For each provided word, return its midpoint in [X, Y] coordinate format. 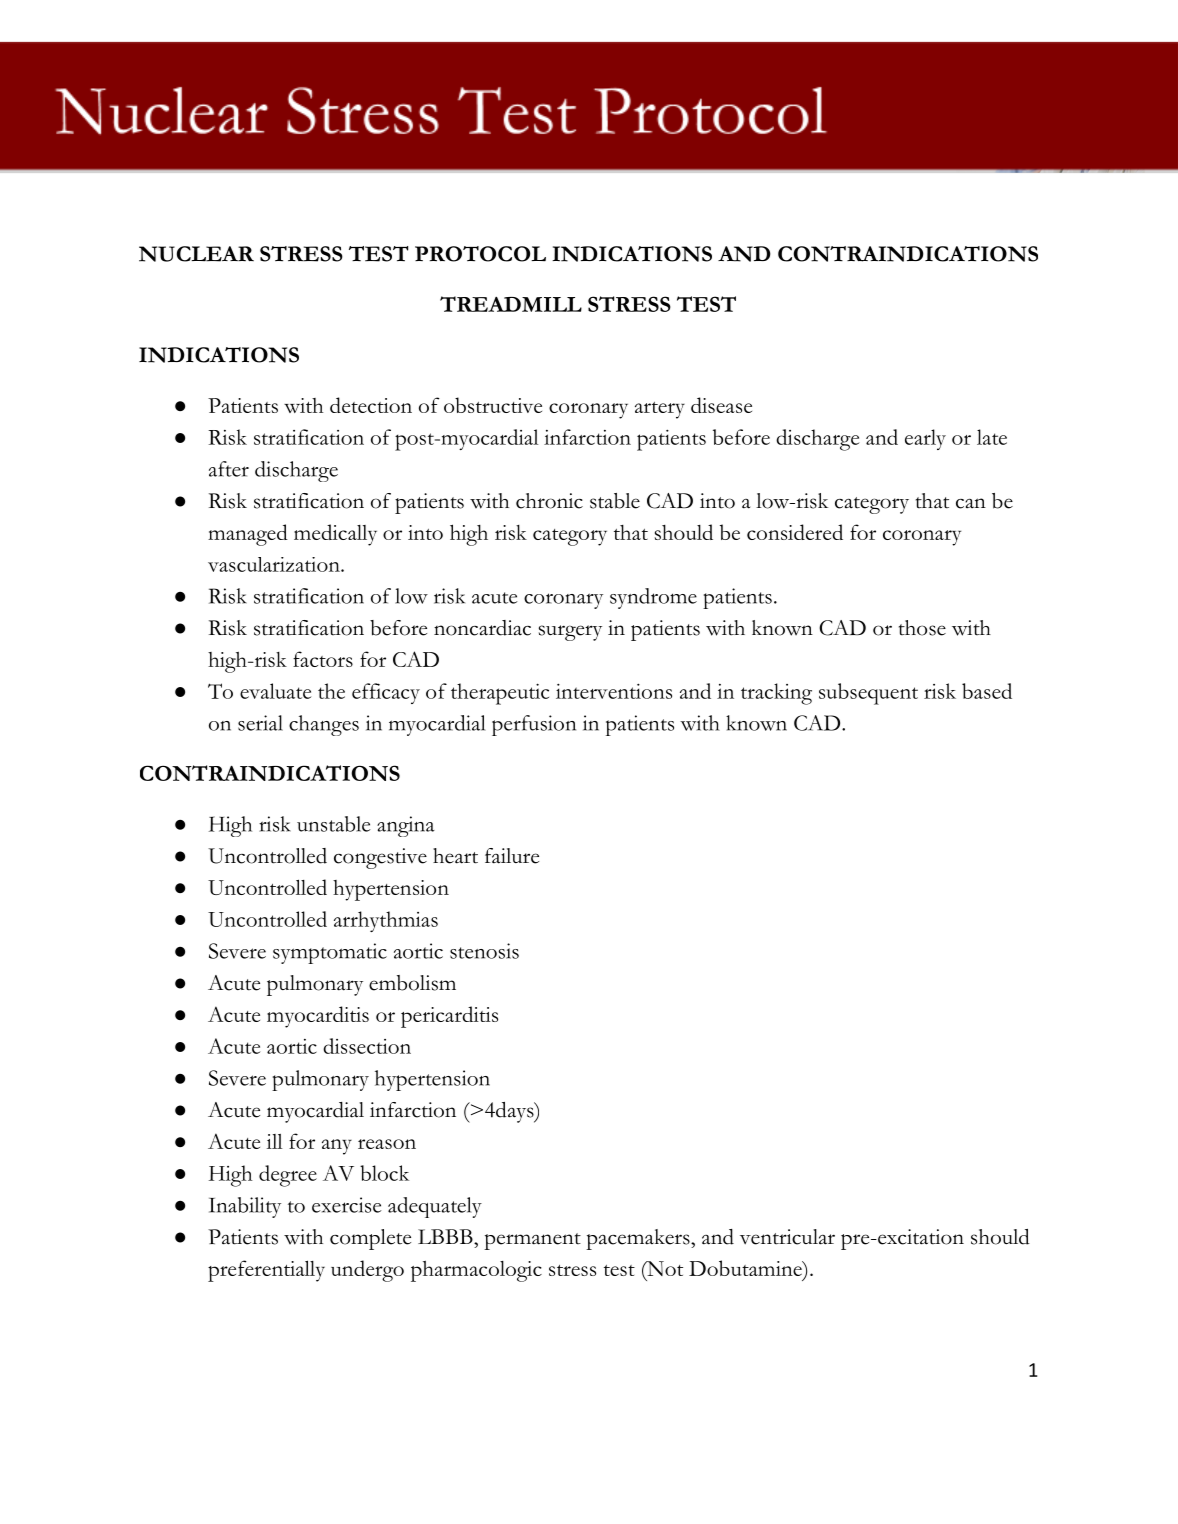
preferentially [266, 1271]
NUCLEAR [196, 254]
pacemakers [638, 1239]
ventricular [787, 1237]
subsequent [868, 694]
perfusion [534, 725]
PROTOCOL [480, 254]
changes [324, 725]
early [925, 439]
